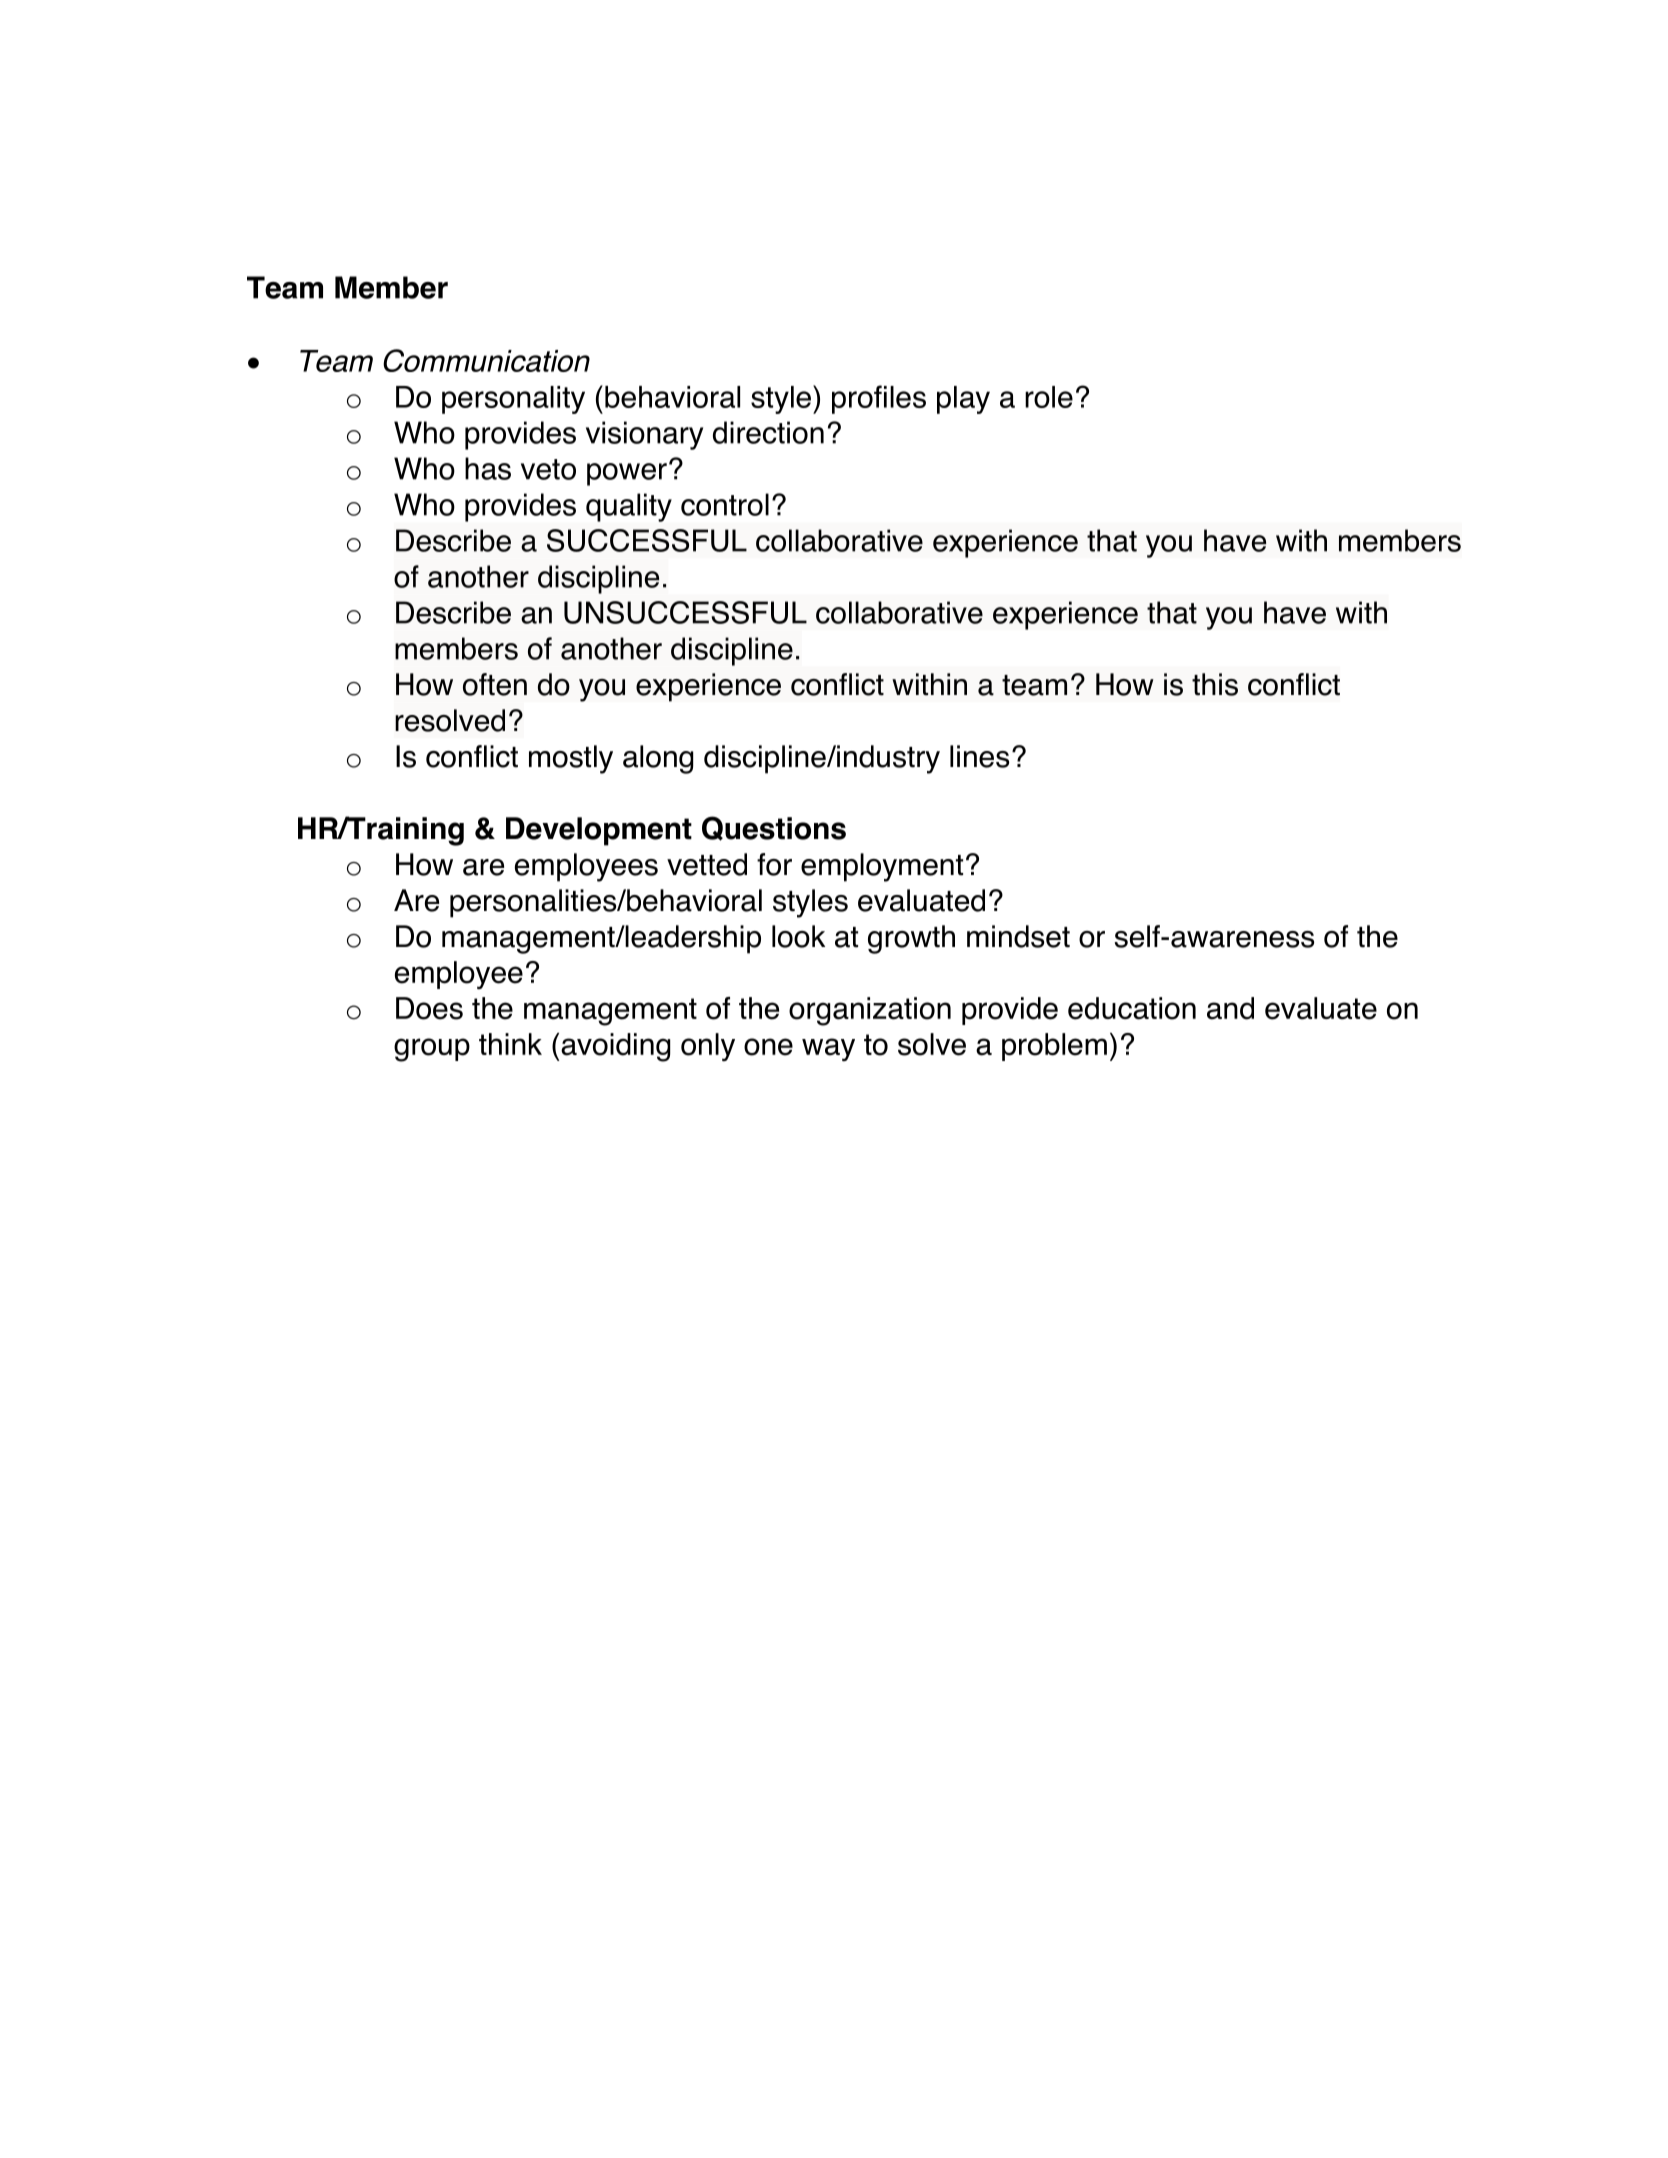 The width and height of the screenshot is (1668, 2158). What do you see at coordinates (1049, 397) in the screenshot?
I see `role` at bounding box center [1049, 397].
